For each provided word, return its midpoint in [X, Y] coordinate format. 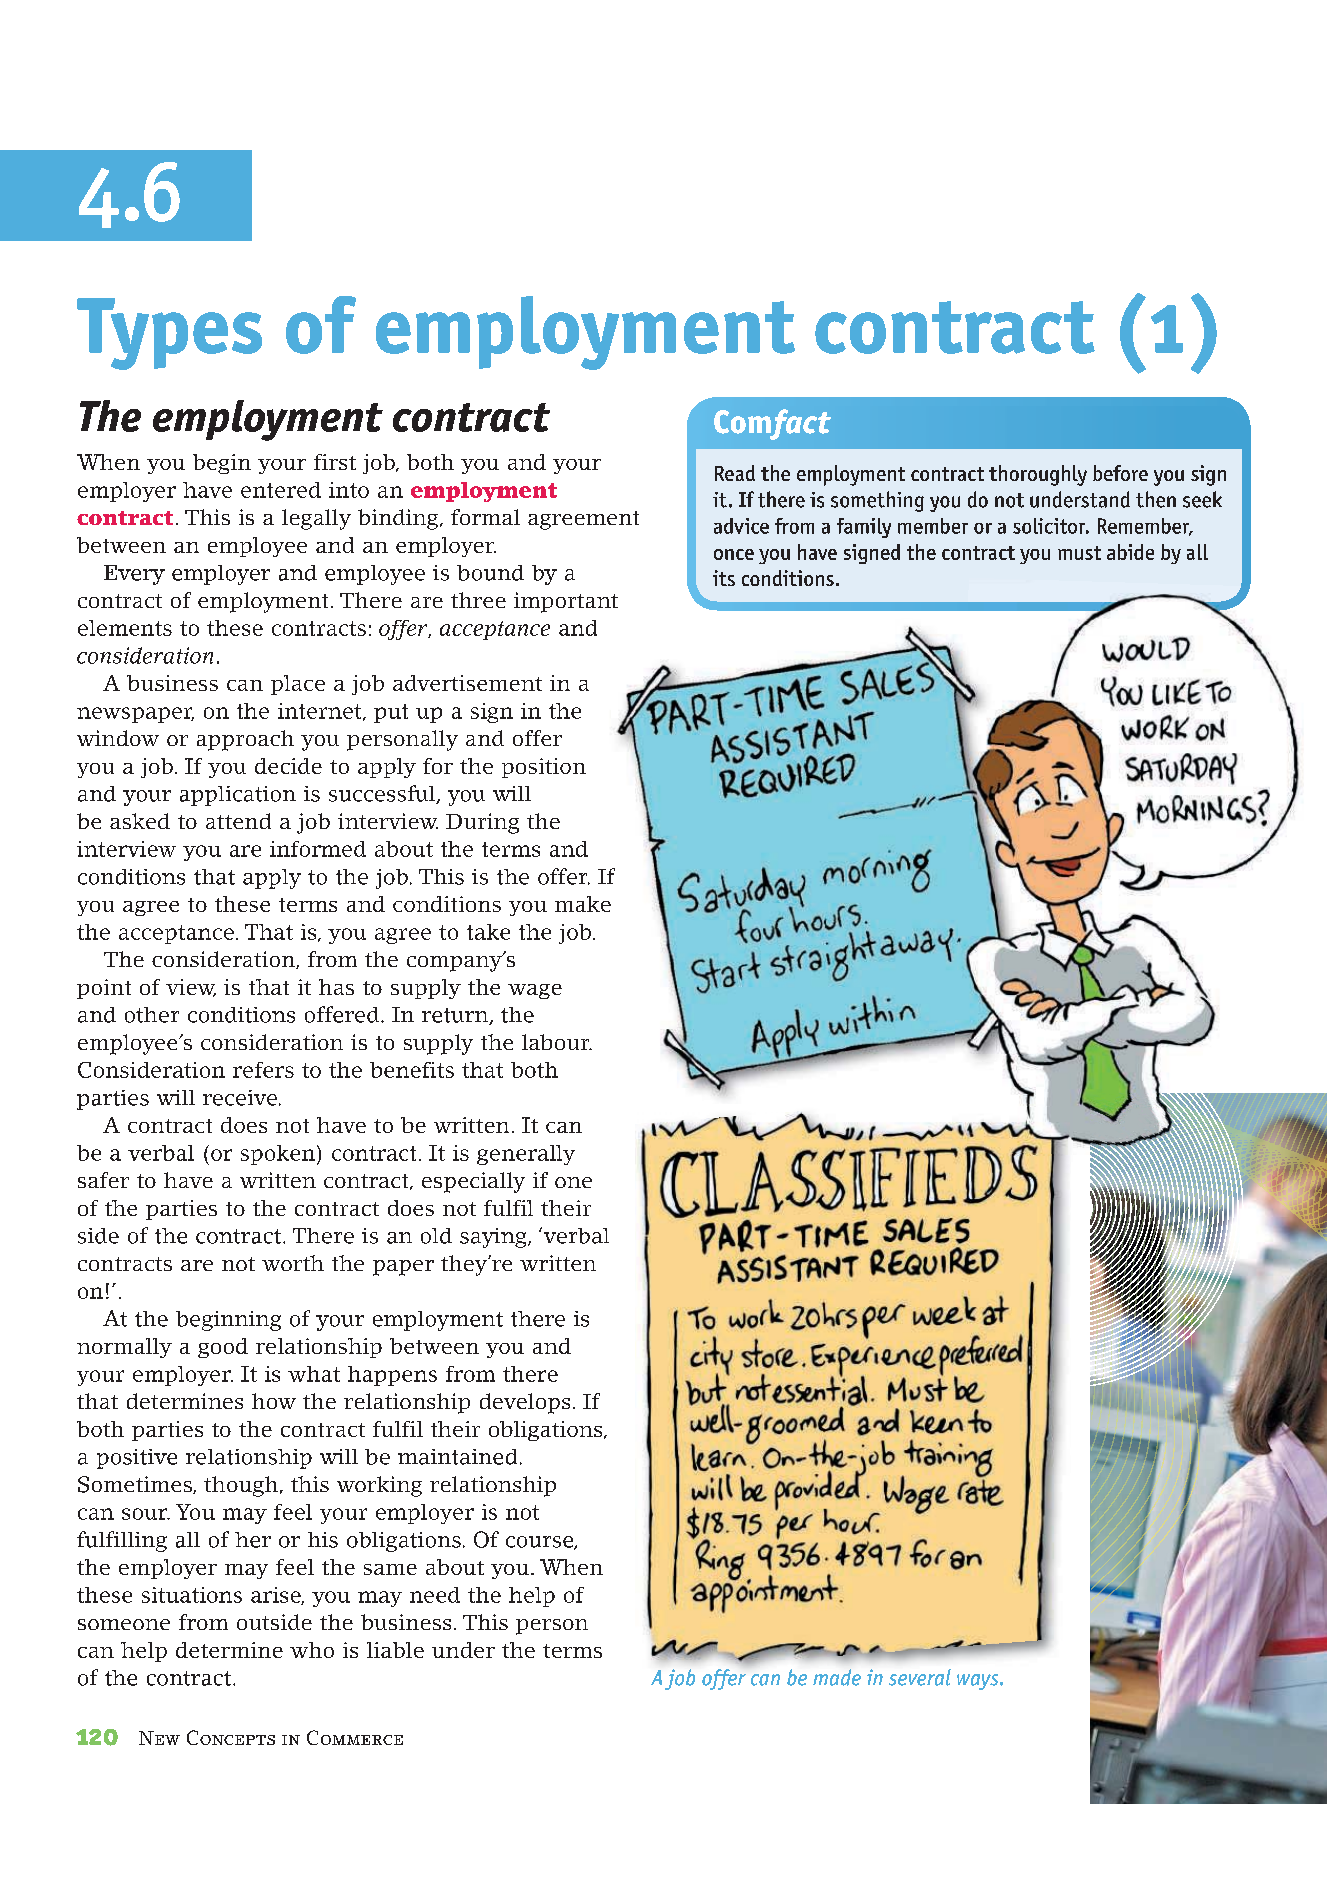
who [312, 1650]
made [837, 1677]
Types [169, 334]
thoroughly [1038, 475]
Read [735, 473]
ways [979, 1682]
